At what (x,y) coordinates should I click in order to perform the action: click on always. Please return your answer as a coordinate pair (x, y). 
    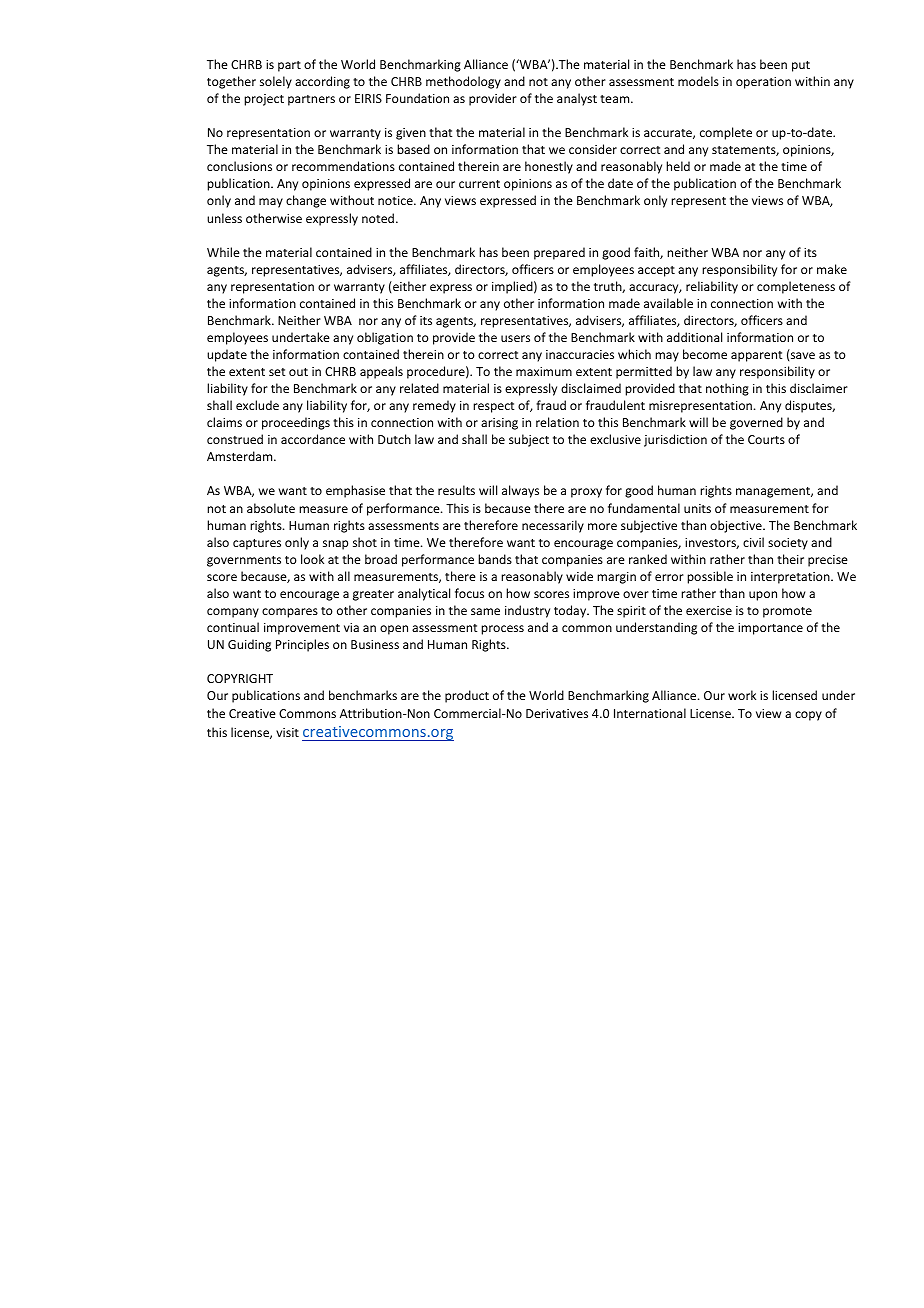
    Looking at the image, I should click on (520, 491).
